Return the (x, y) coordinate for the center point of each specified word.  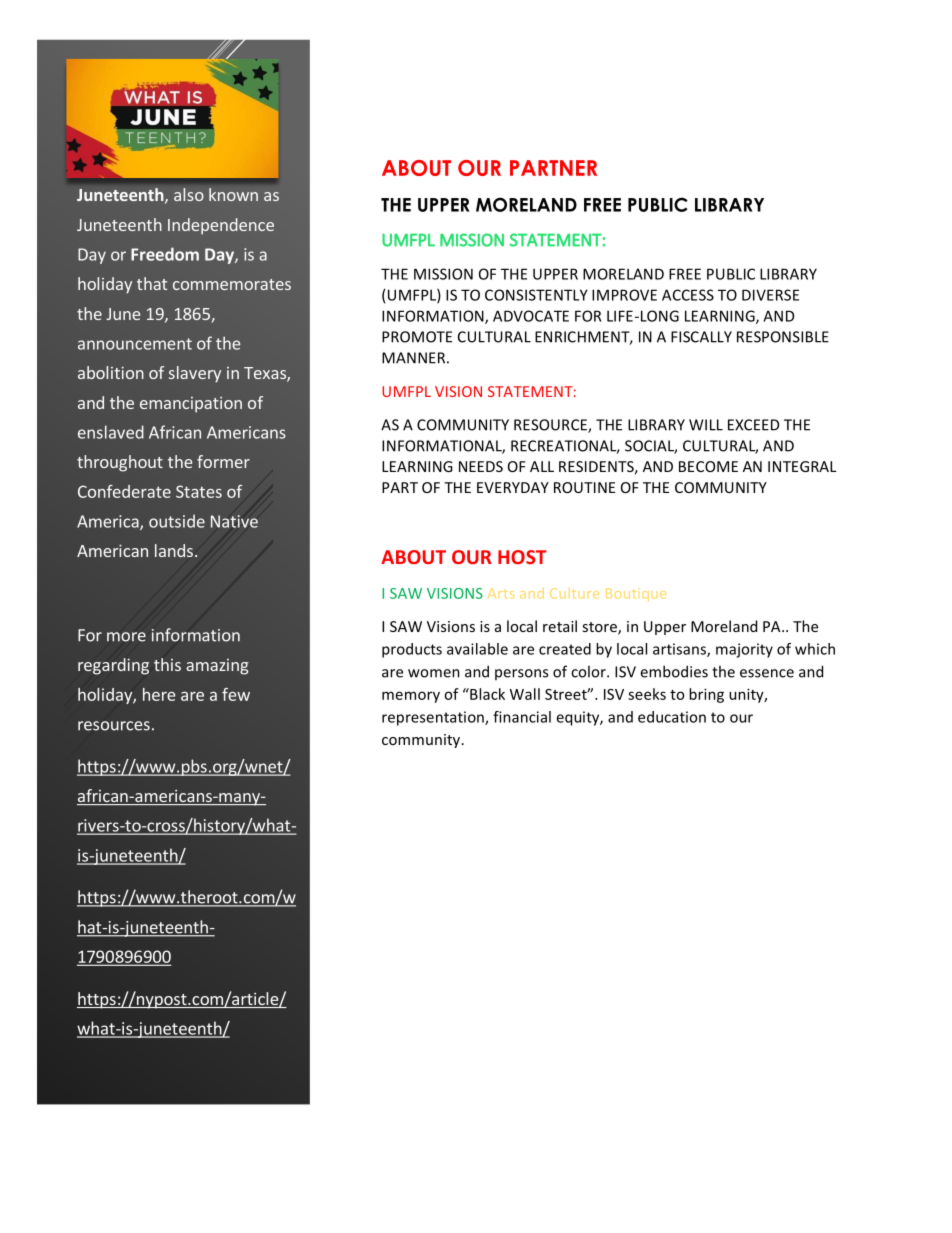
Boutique (636, 594)
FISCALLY (701, 337)
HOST (522, 557)
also (189, 194)
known (233, 194)
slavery (195, 374)
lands (174, 550)
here (159, 694)
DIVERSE (770, 295)
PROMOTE (417, 337)
